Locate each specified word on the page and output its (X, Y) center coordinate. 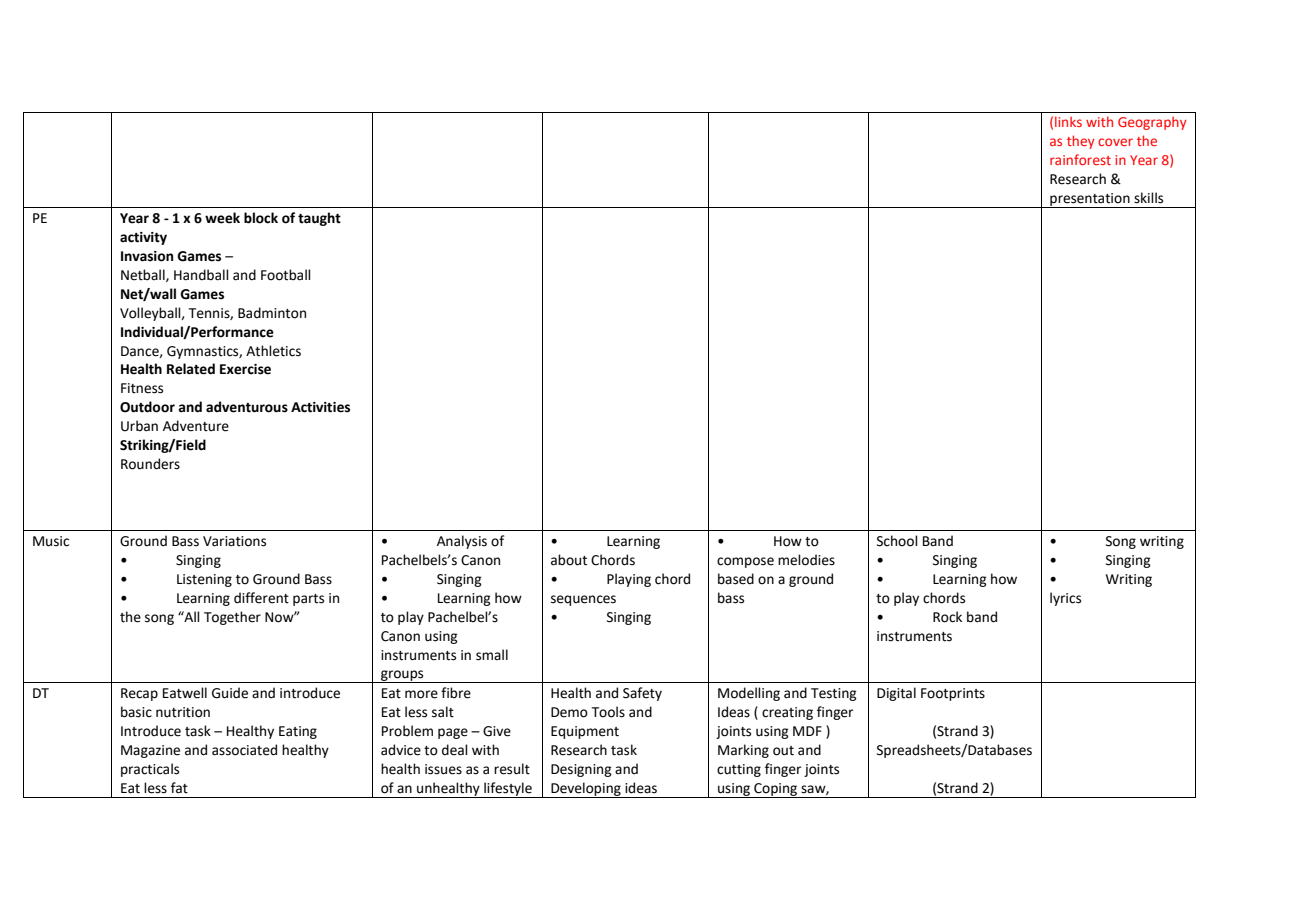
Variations (234, 541)
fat (179, 788)
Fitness (142, 388)
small (492, 655)
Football (286, 275)
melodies (806, 560)
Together (232, 618)
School (897, 541)
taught (319, 219)
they (1081, 142)
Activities (320, 407)
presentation (1090, 200)
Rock (947, 617)
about (569, 560)
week (222, 218)
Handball (201, 275)
